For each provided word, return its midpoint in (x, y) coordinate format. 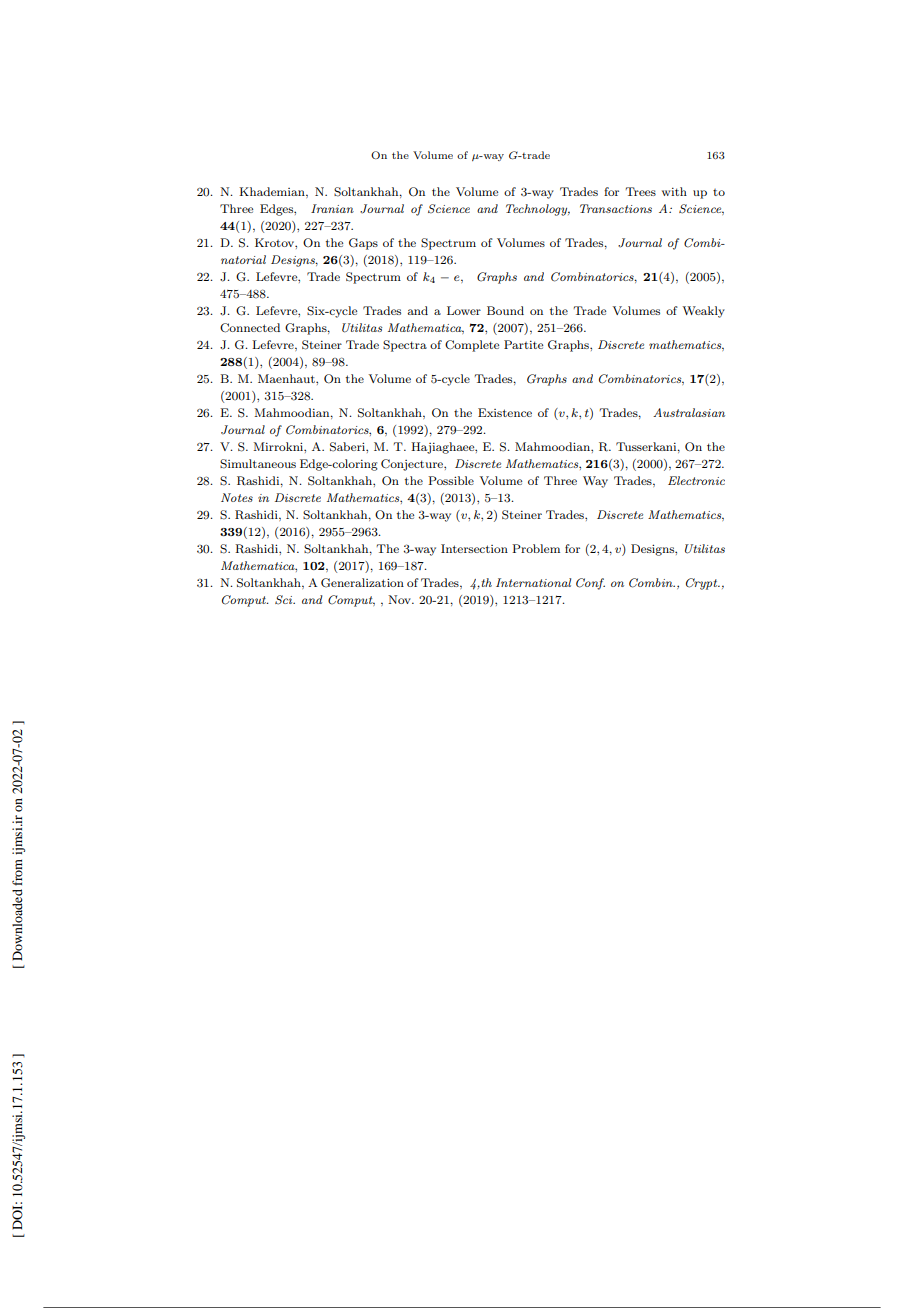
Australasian (689, 412)
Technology (538, 210)
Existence (505, 412)
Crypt (703, 584)
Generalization (362, 583)
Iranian (332, 208)
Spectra (405, 346)
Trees (640, 191)
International (533, 582)
